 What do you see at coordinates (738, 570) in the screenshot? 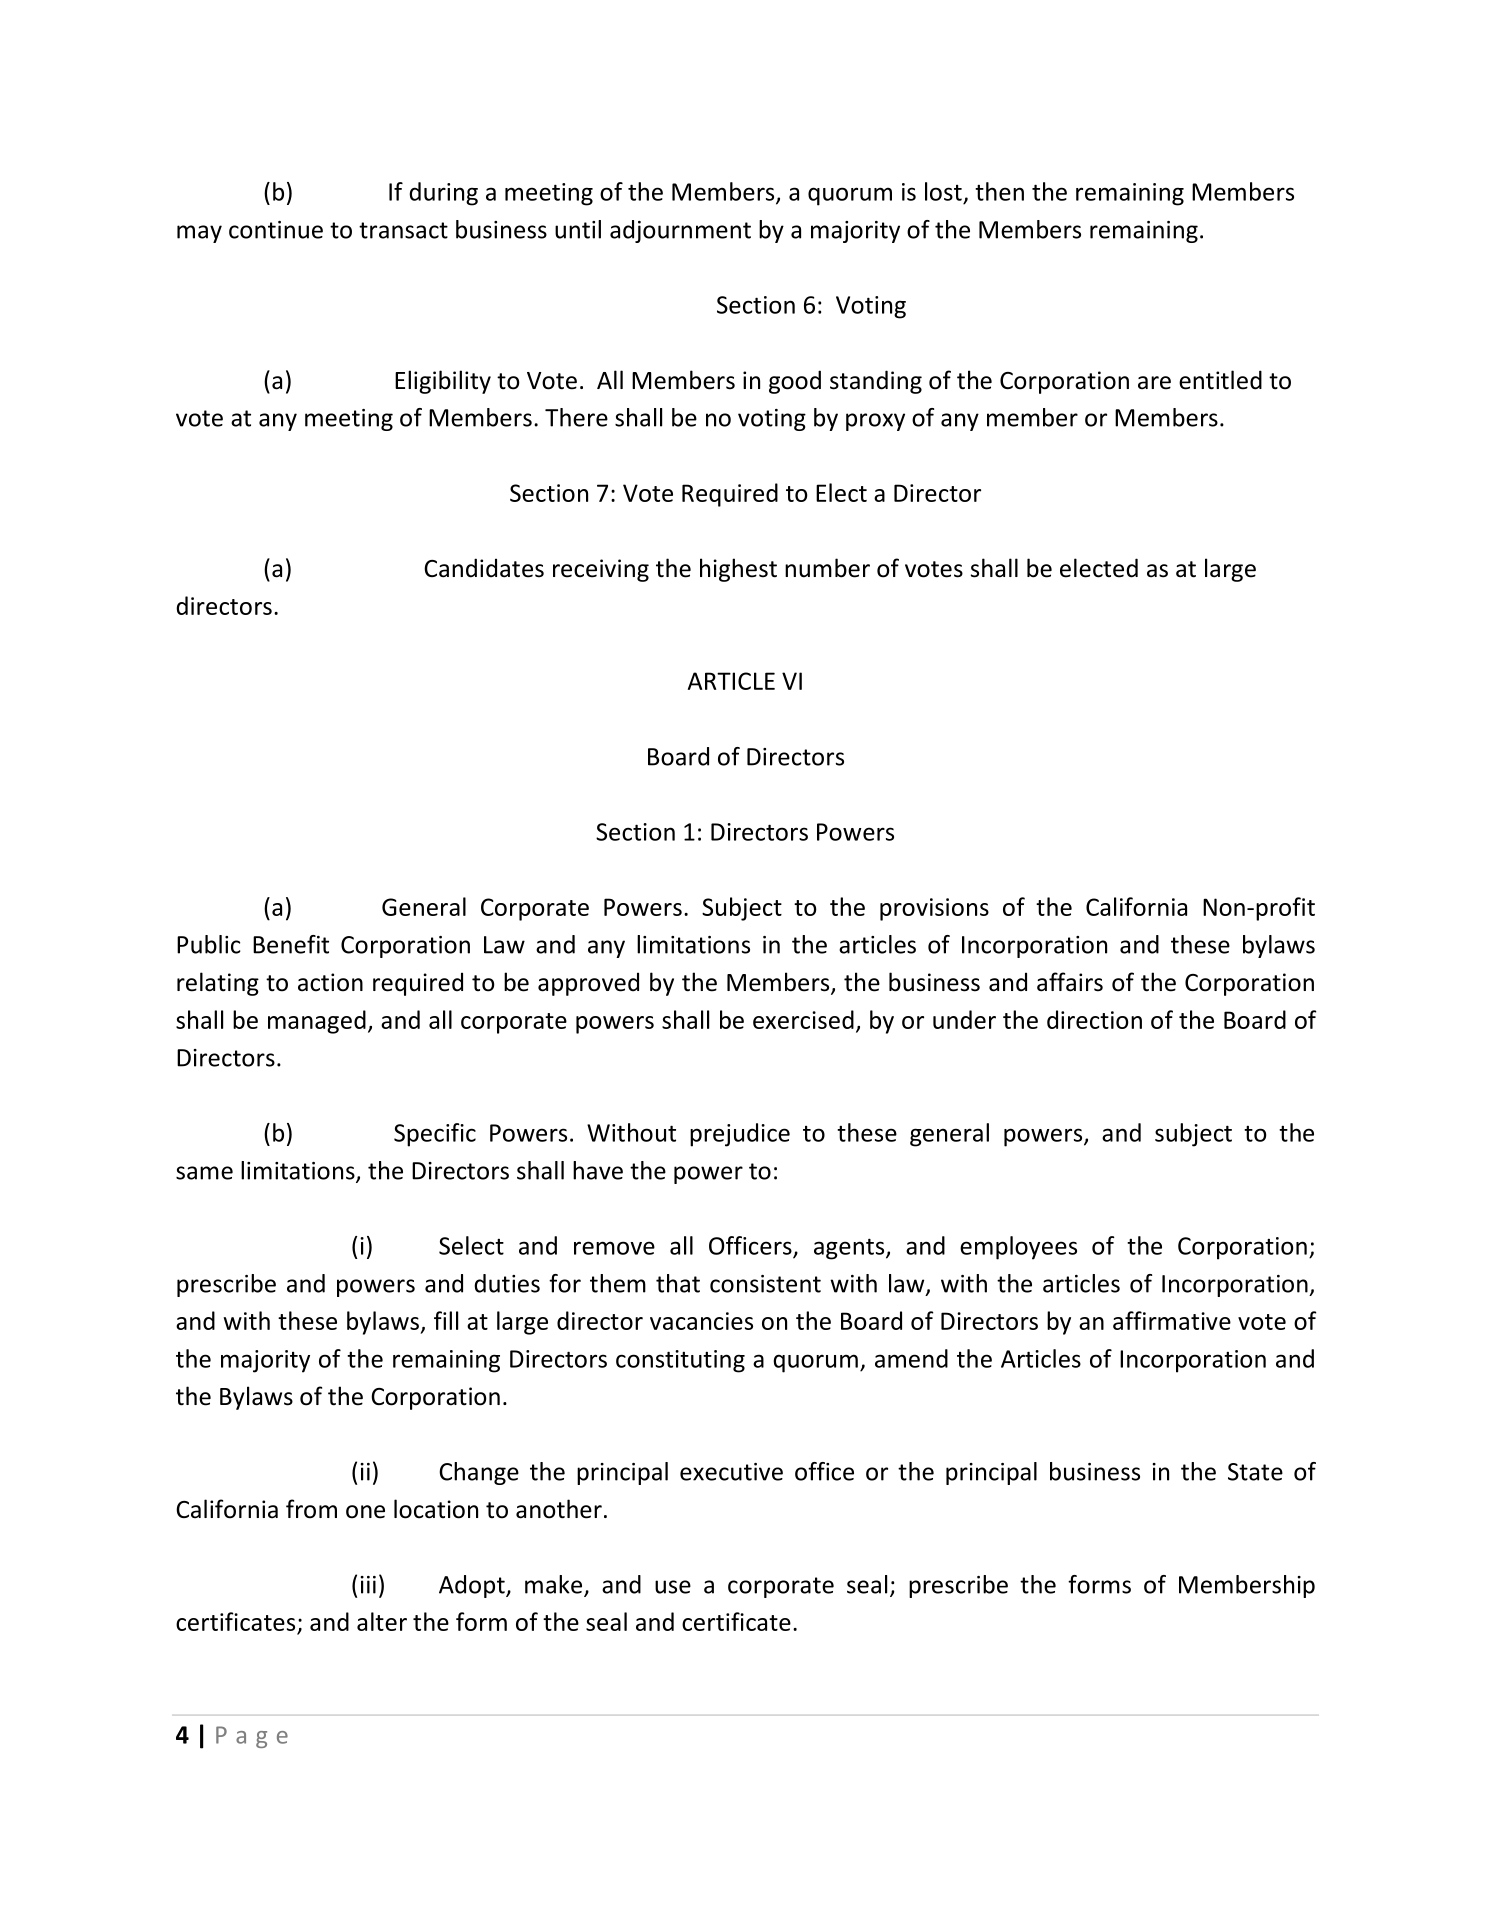
I see `highest` at bounding box center [738, 570].
